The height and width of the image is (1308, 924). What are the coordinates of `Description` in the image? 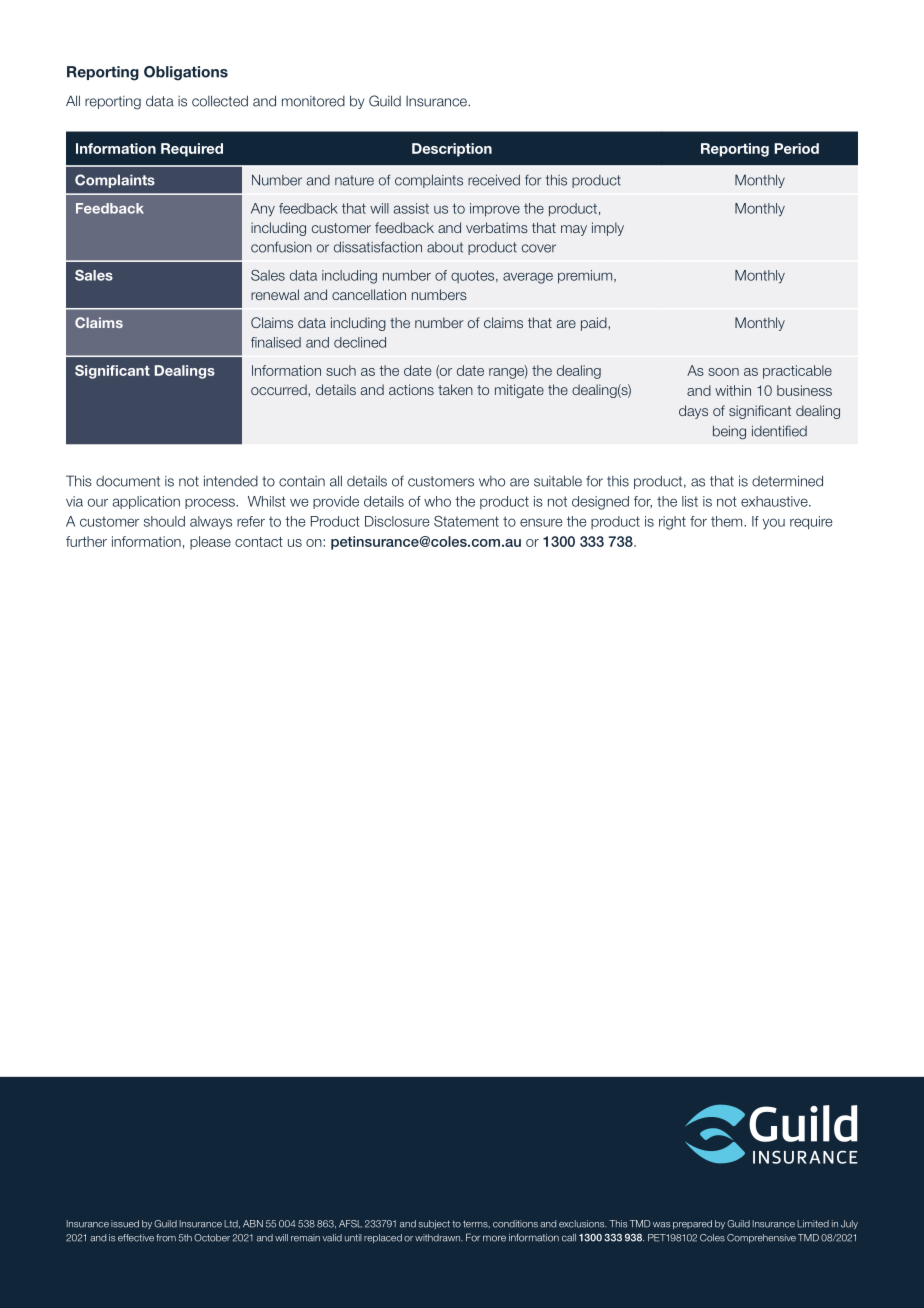 It's located at (452, 150).
